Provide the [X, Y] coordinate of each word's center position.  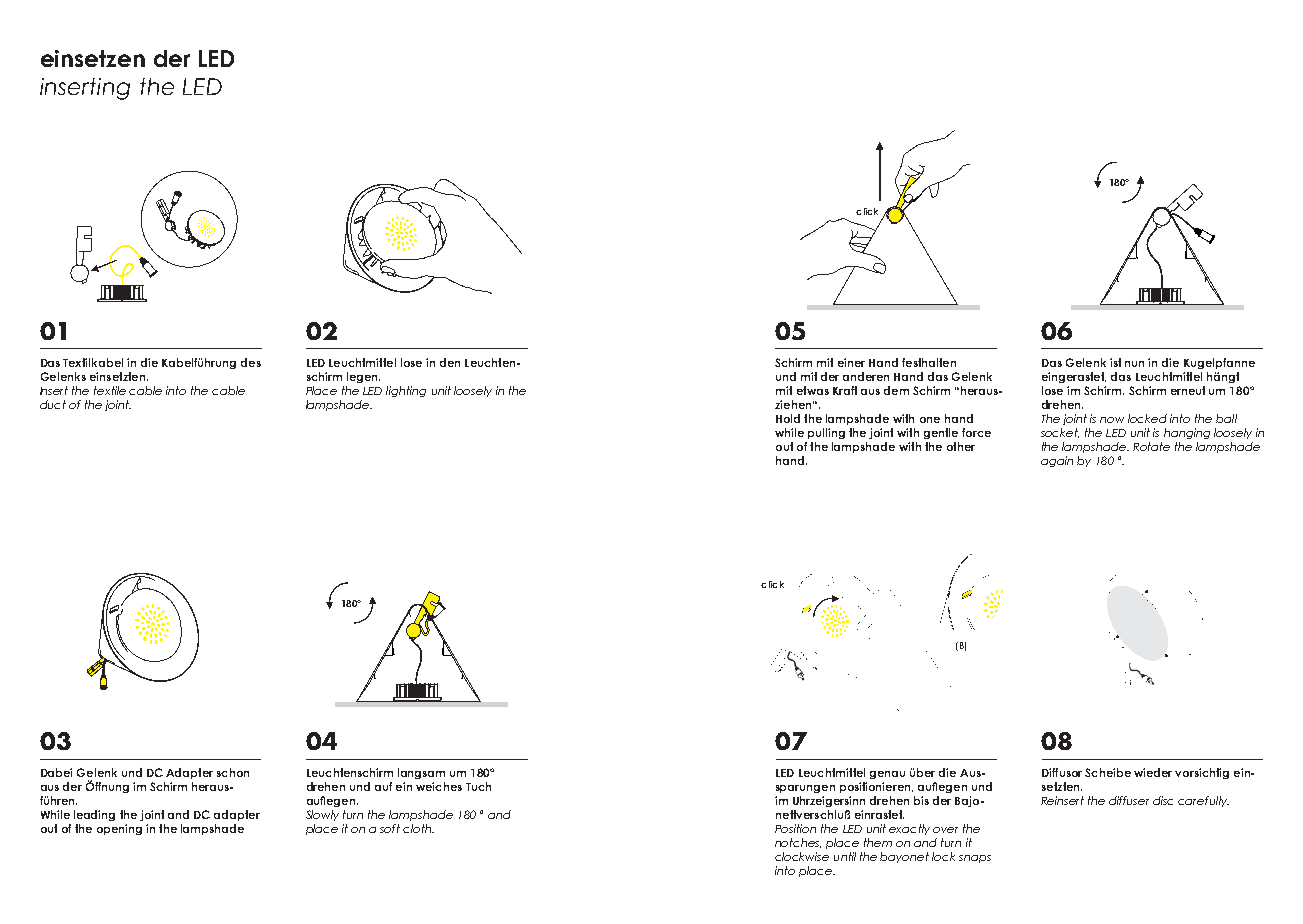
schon [233, 772]
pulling [826, 433]
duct [53, 404]
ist [1115, 362]
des [251, 362]
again [1057, 461]
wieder [1153, 772]
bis [921, 800]
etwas [813, 390]
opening [119, 829]
